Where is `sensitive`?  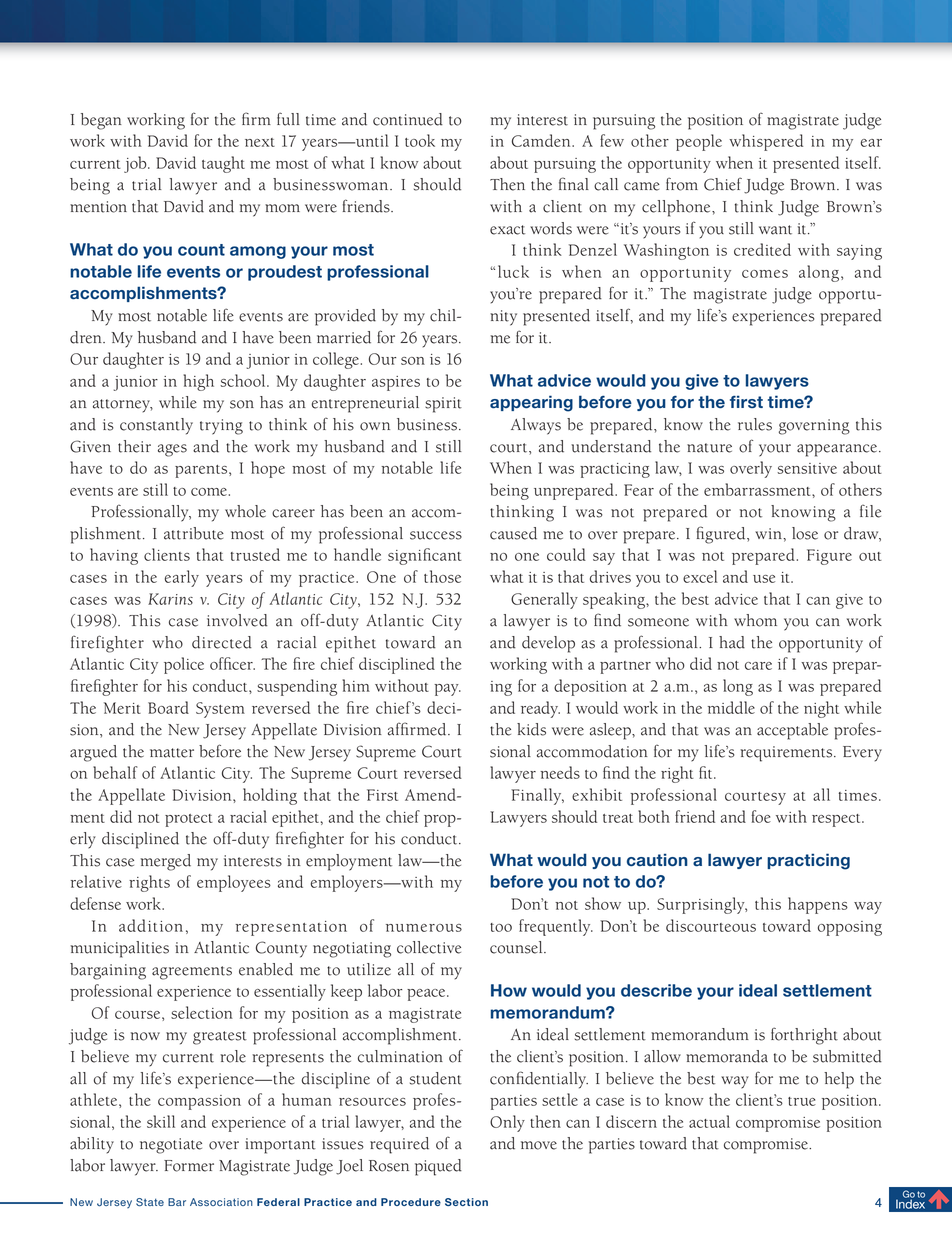
sensitive is located at coordinates (807, 468).
